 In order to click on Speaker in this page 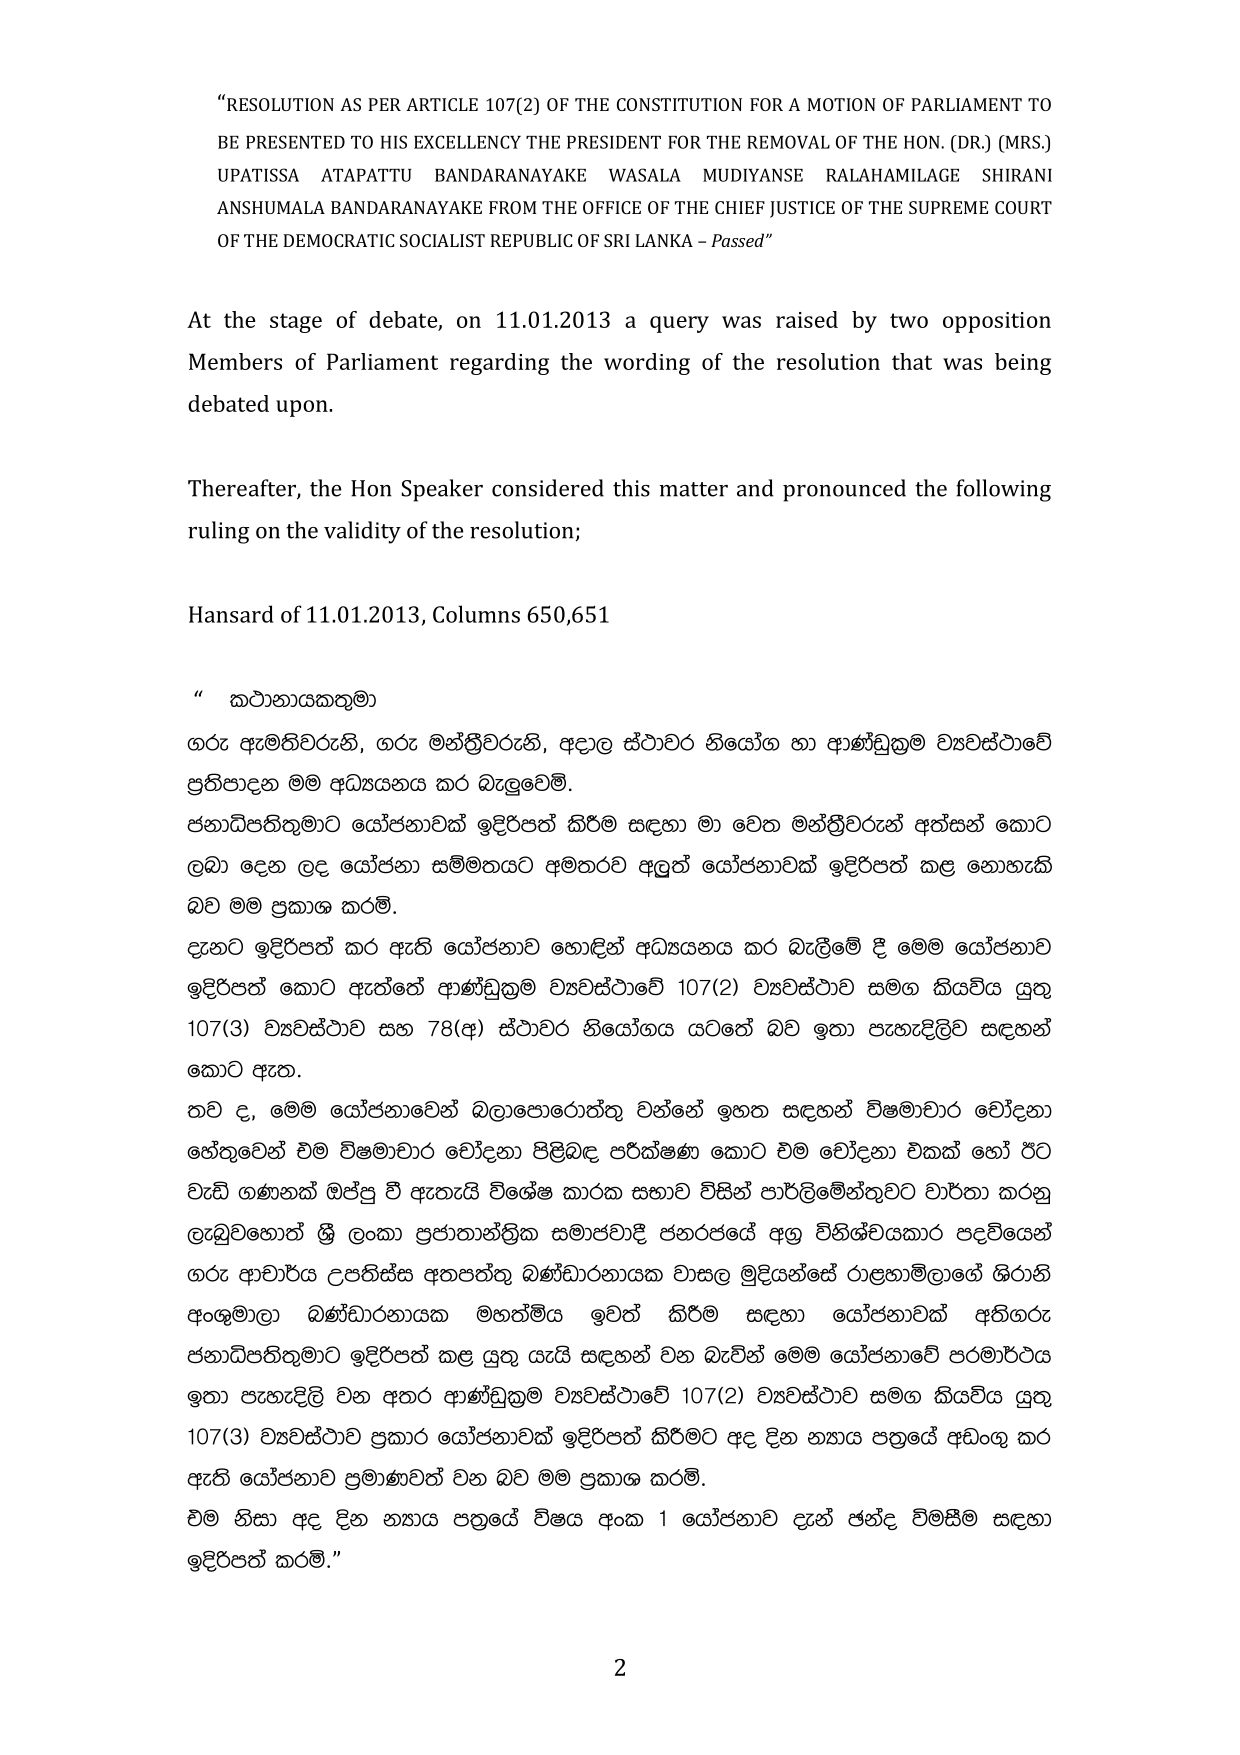, I will do `click(442, 490)`.
